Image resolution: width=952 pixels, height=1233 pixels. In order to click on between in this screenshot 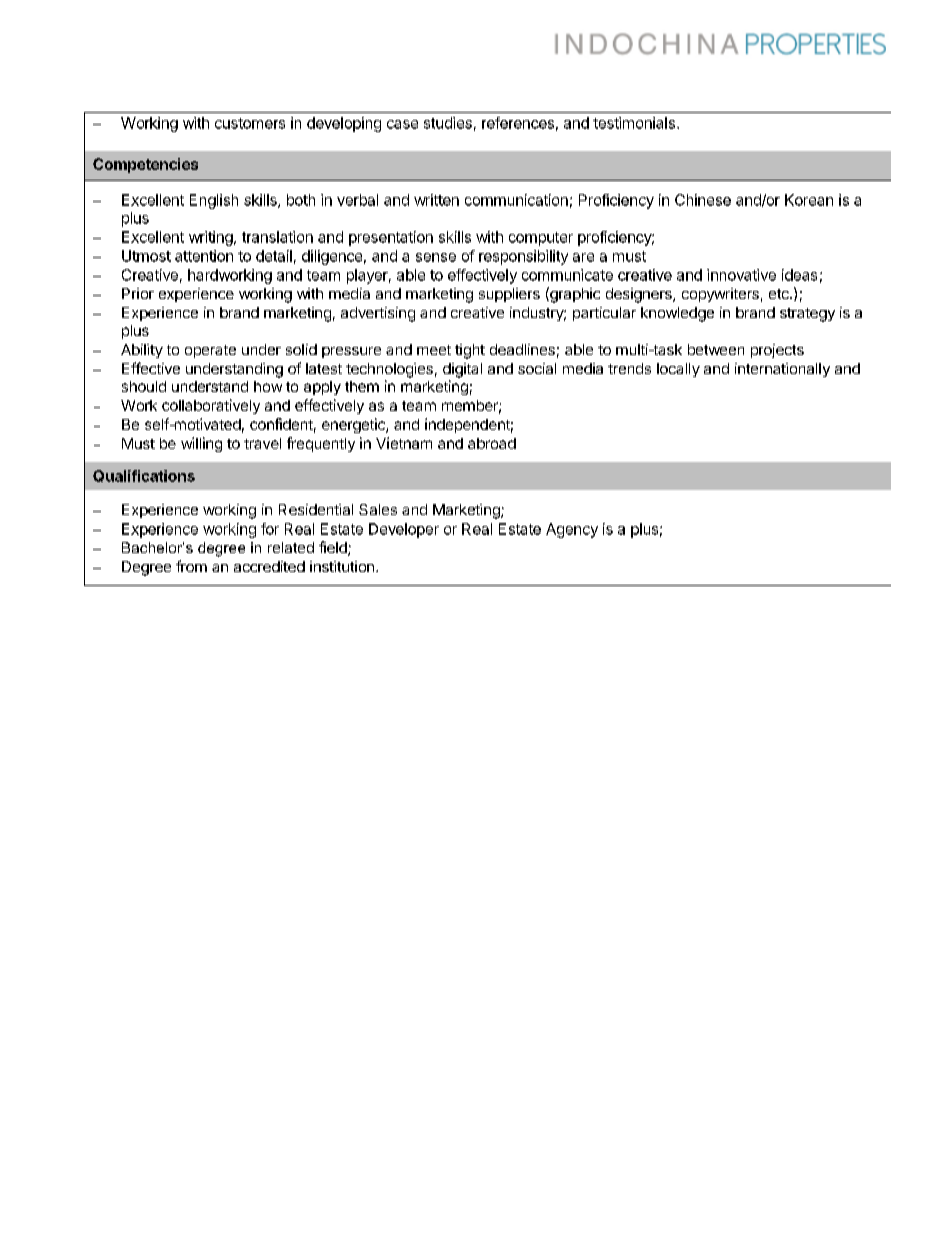, I will do `click(716, 349)`.
